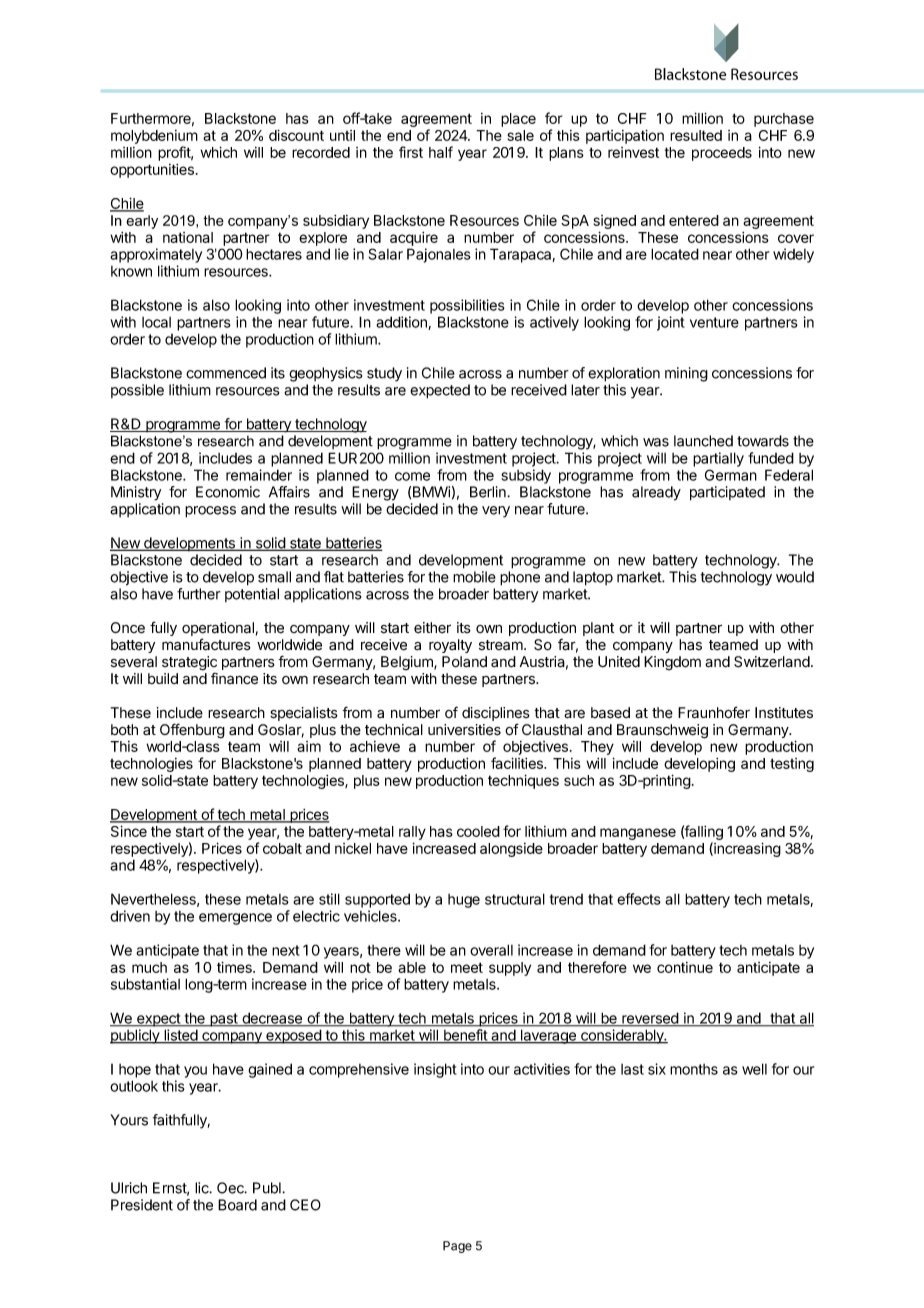  What do you see at coordinates (189, 664) in the screenshot?
I see `strategic` at bounding box center [189, 664].
